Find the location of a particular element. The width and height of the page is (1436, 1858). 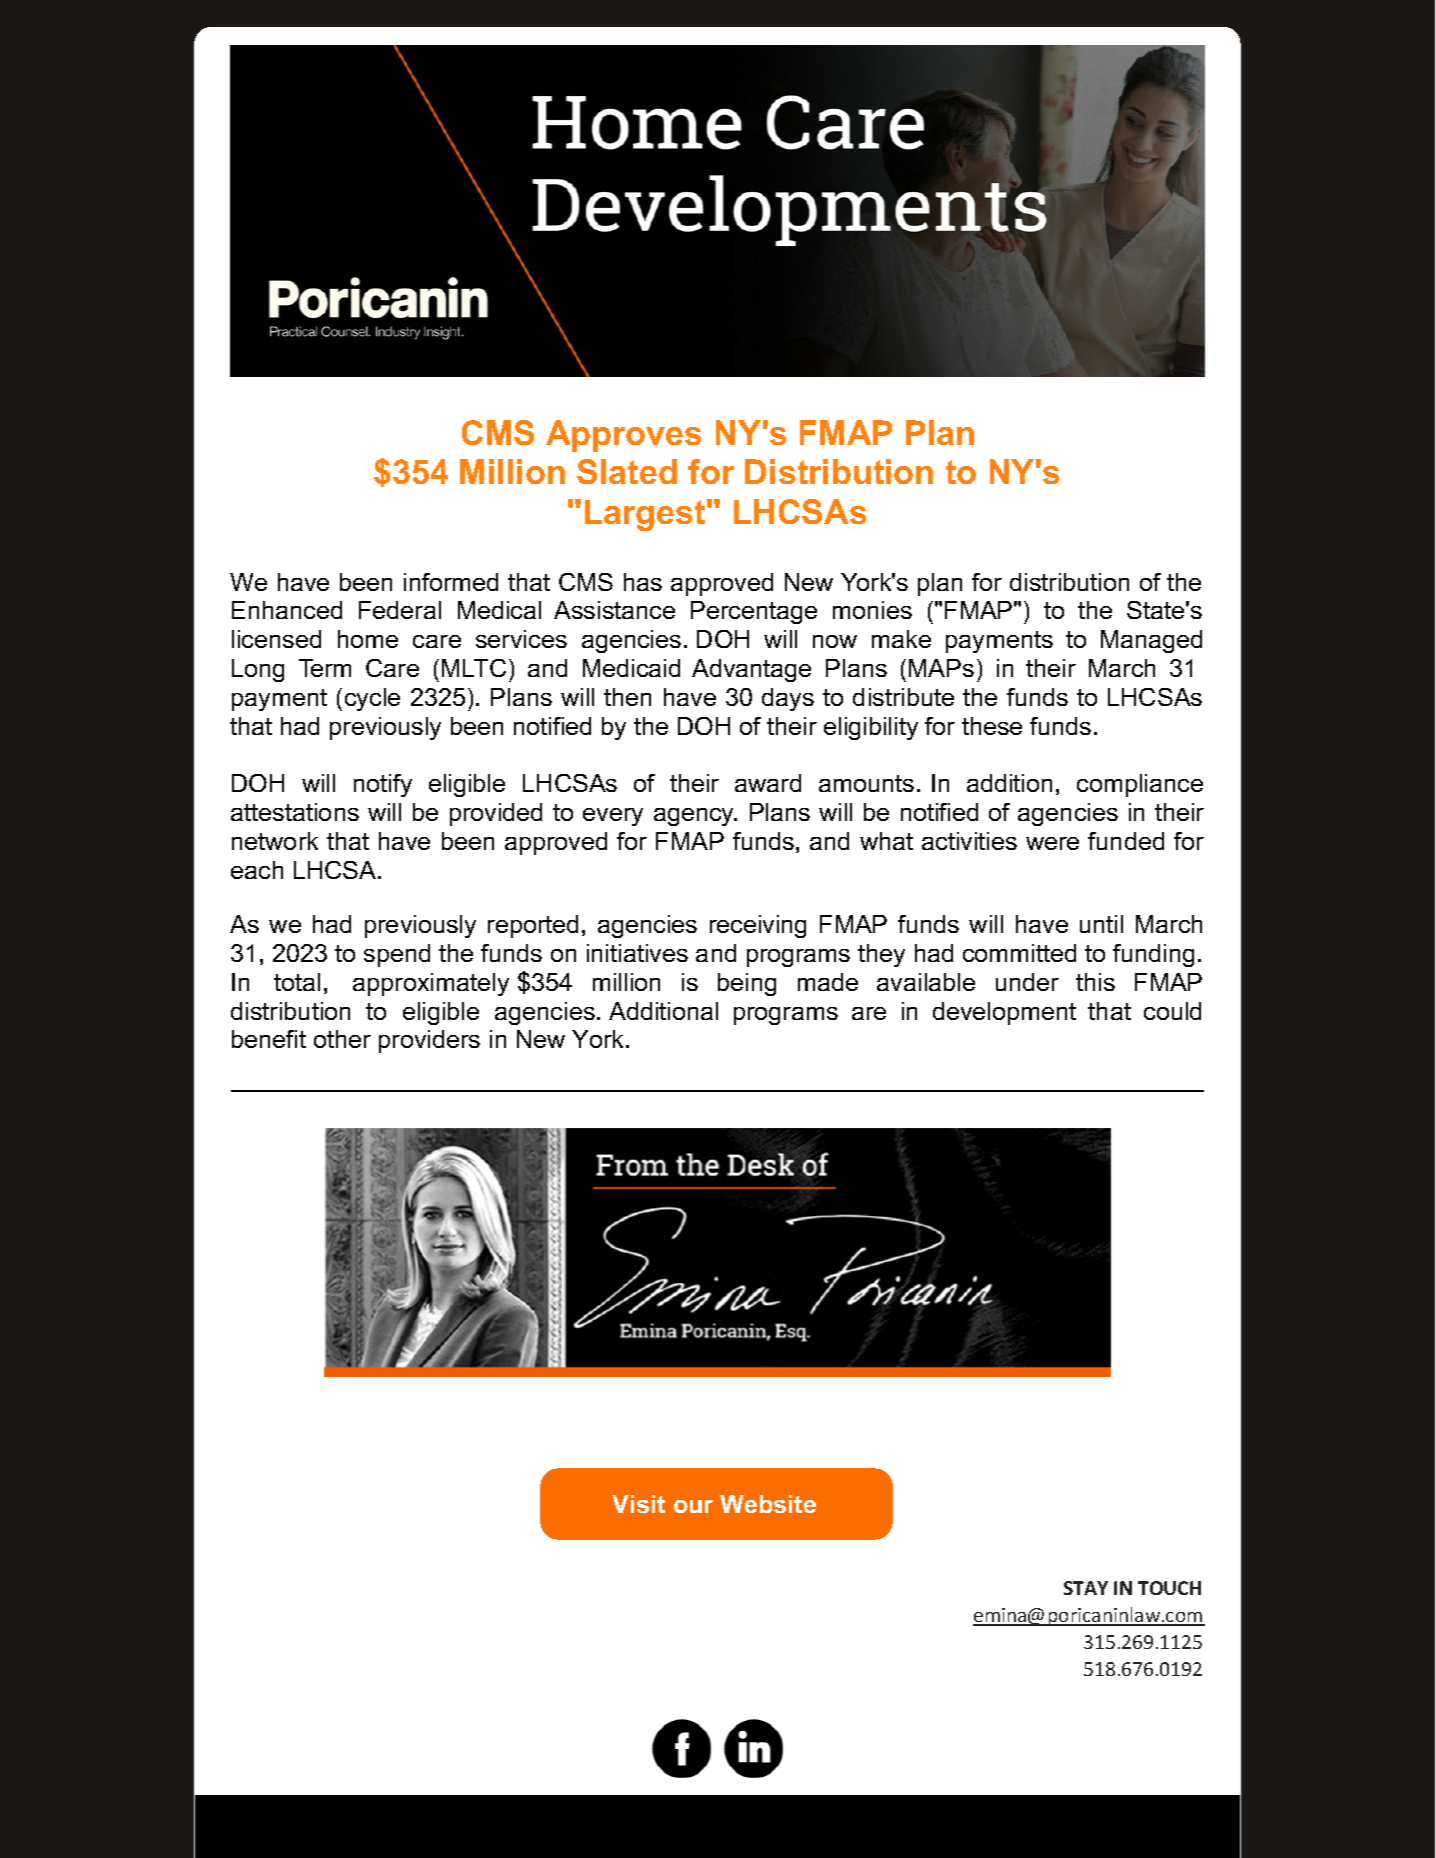

Visit is located at coordinates (638, 1504).
